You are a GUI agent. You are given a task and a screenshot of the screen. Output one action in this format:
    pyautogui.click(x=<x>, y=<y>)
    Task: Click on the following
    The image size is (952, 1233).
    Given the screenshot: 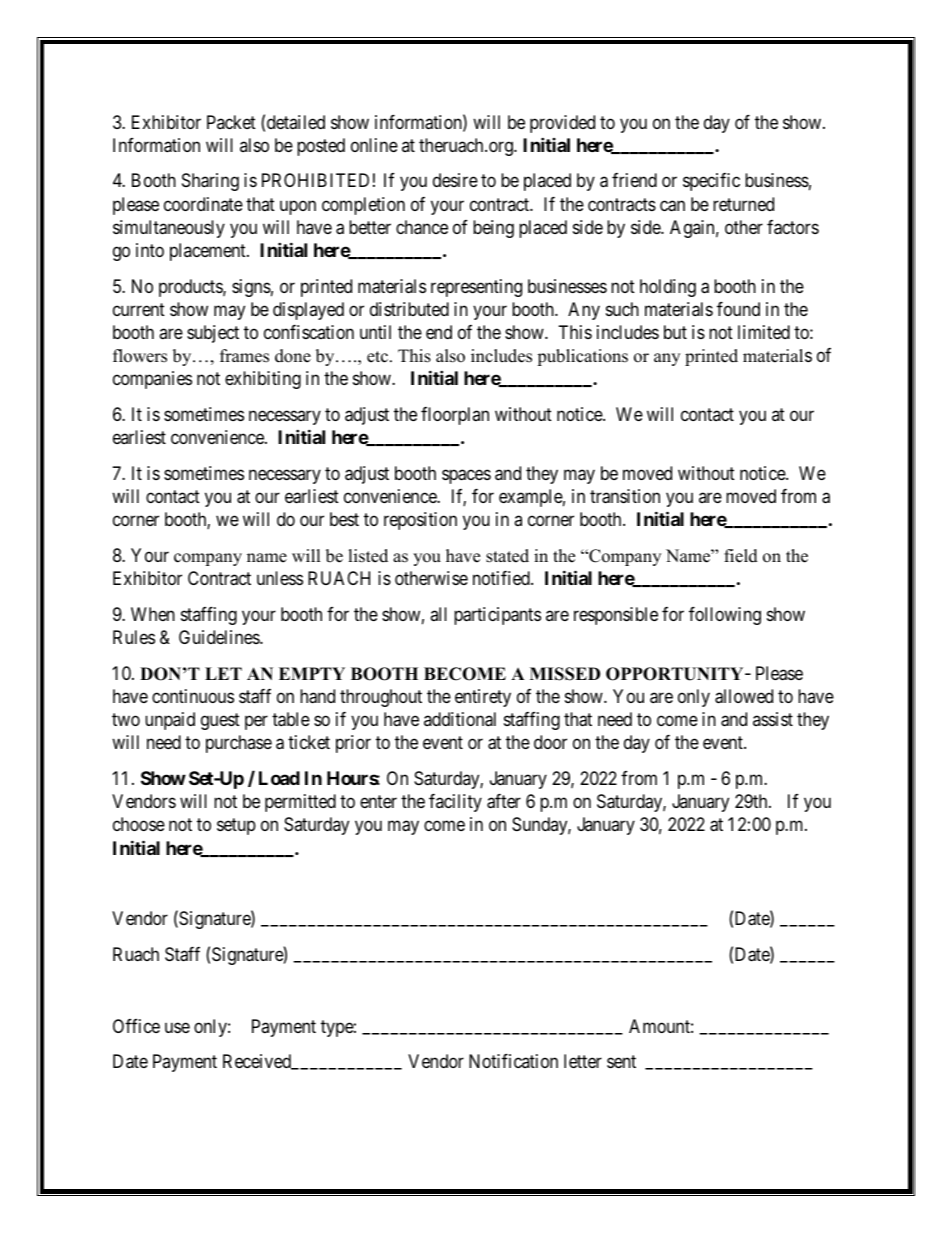 What is the action you would take?
    pyautogui.click(x=725, y=616)
